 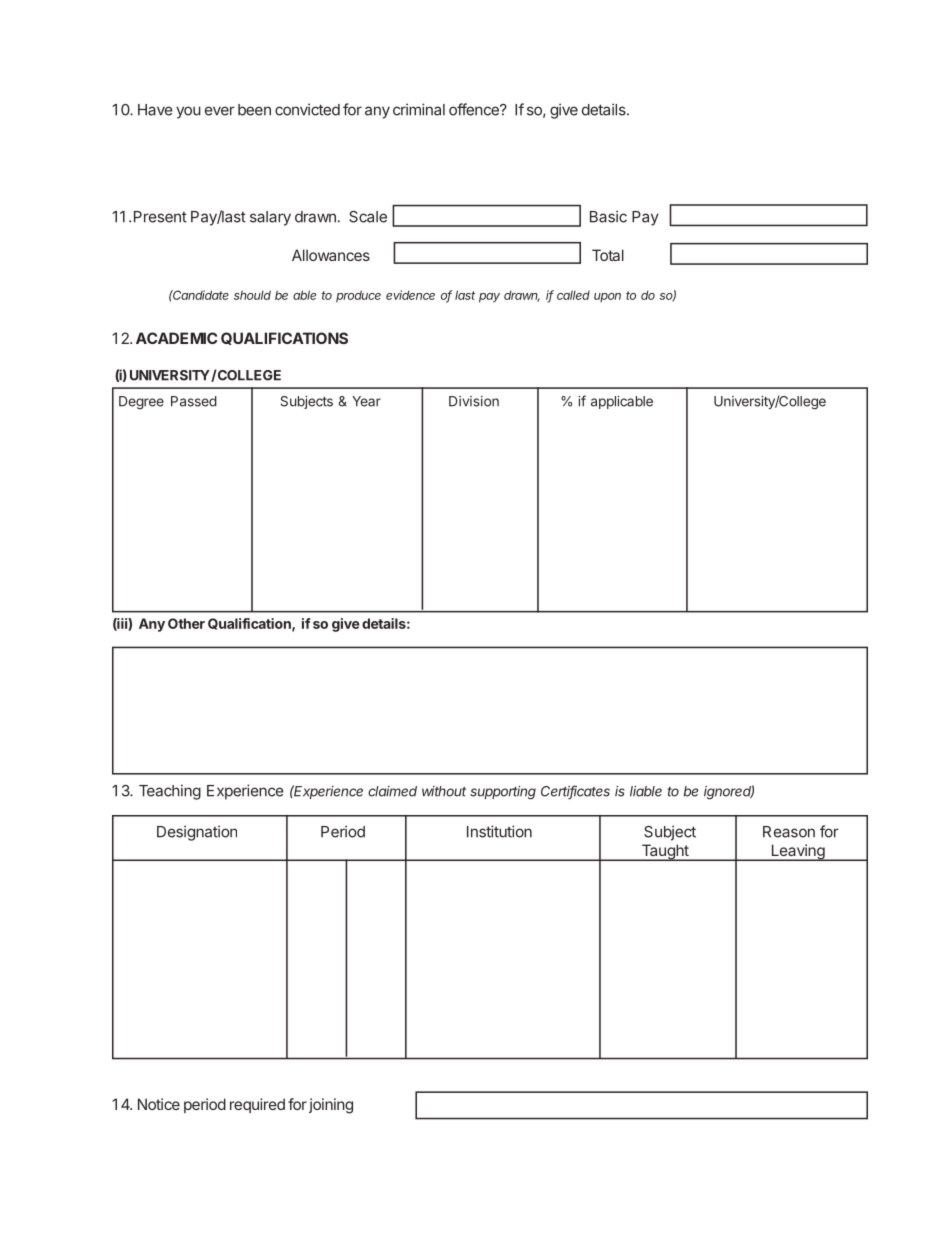 I want to click on Division, so click(x=474, y=401).
